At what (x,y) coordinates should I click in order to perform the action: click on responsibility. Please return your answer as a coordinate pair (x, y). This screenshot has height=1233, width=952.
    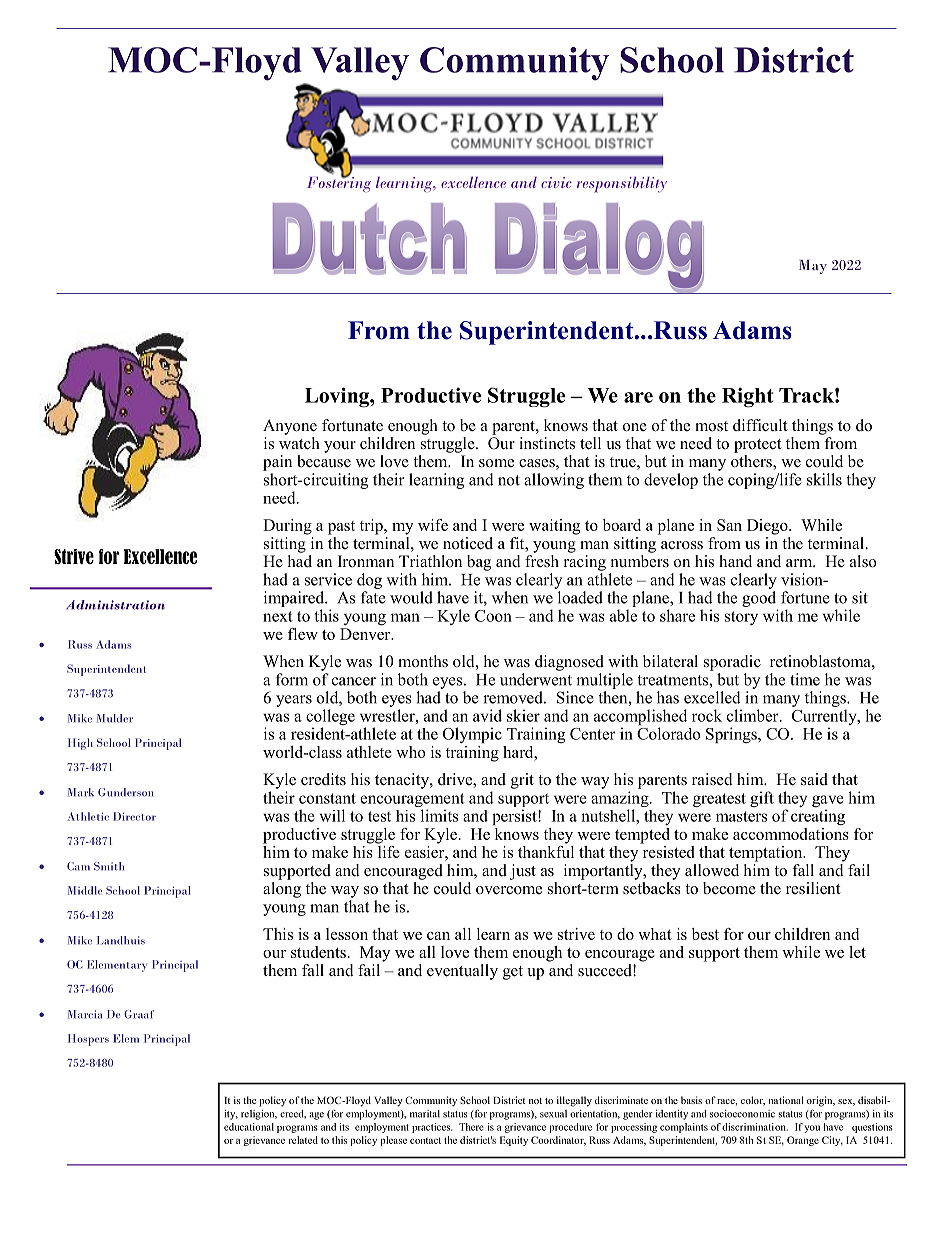
    Looking at the image, I should click on (622, 185).
